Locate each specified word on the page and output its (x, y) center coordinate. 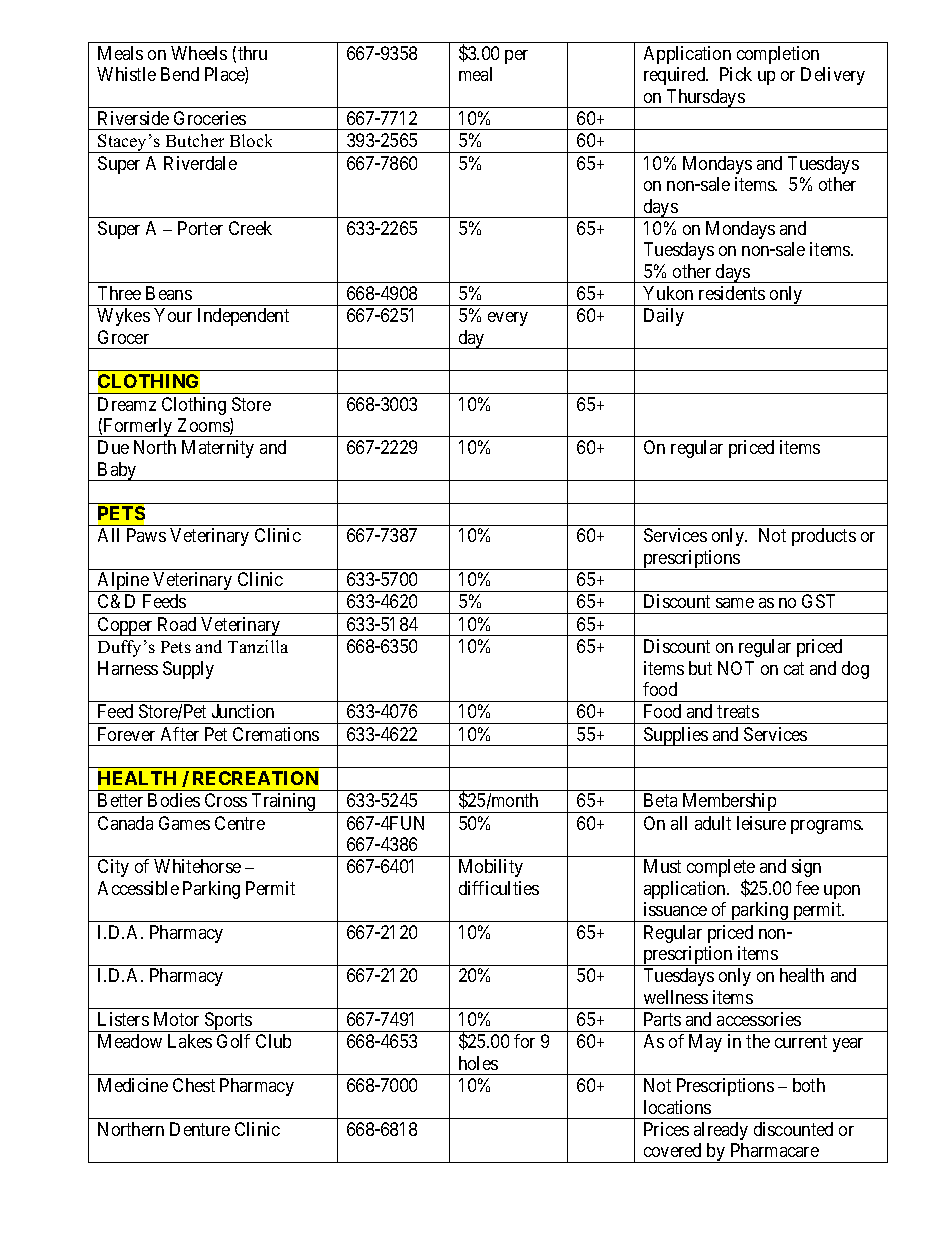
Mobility (491, 868)
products (824, 537)
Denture (200, 1129)
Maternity (218, 449)
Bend (180, 74)
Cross (226, 800)
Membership (729, 803)
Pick (736, 74)
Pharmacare (775, 1150)
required (676, 76)
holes (478, 1063)
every (508, 319)
